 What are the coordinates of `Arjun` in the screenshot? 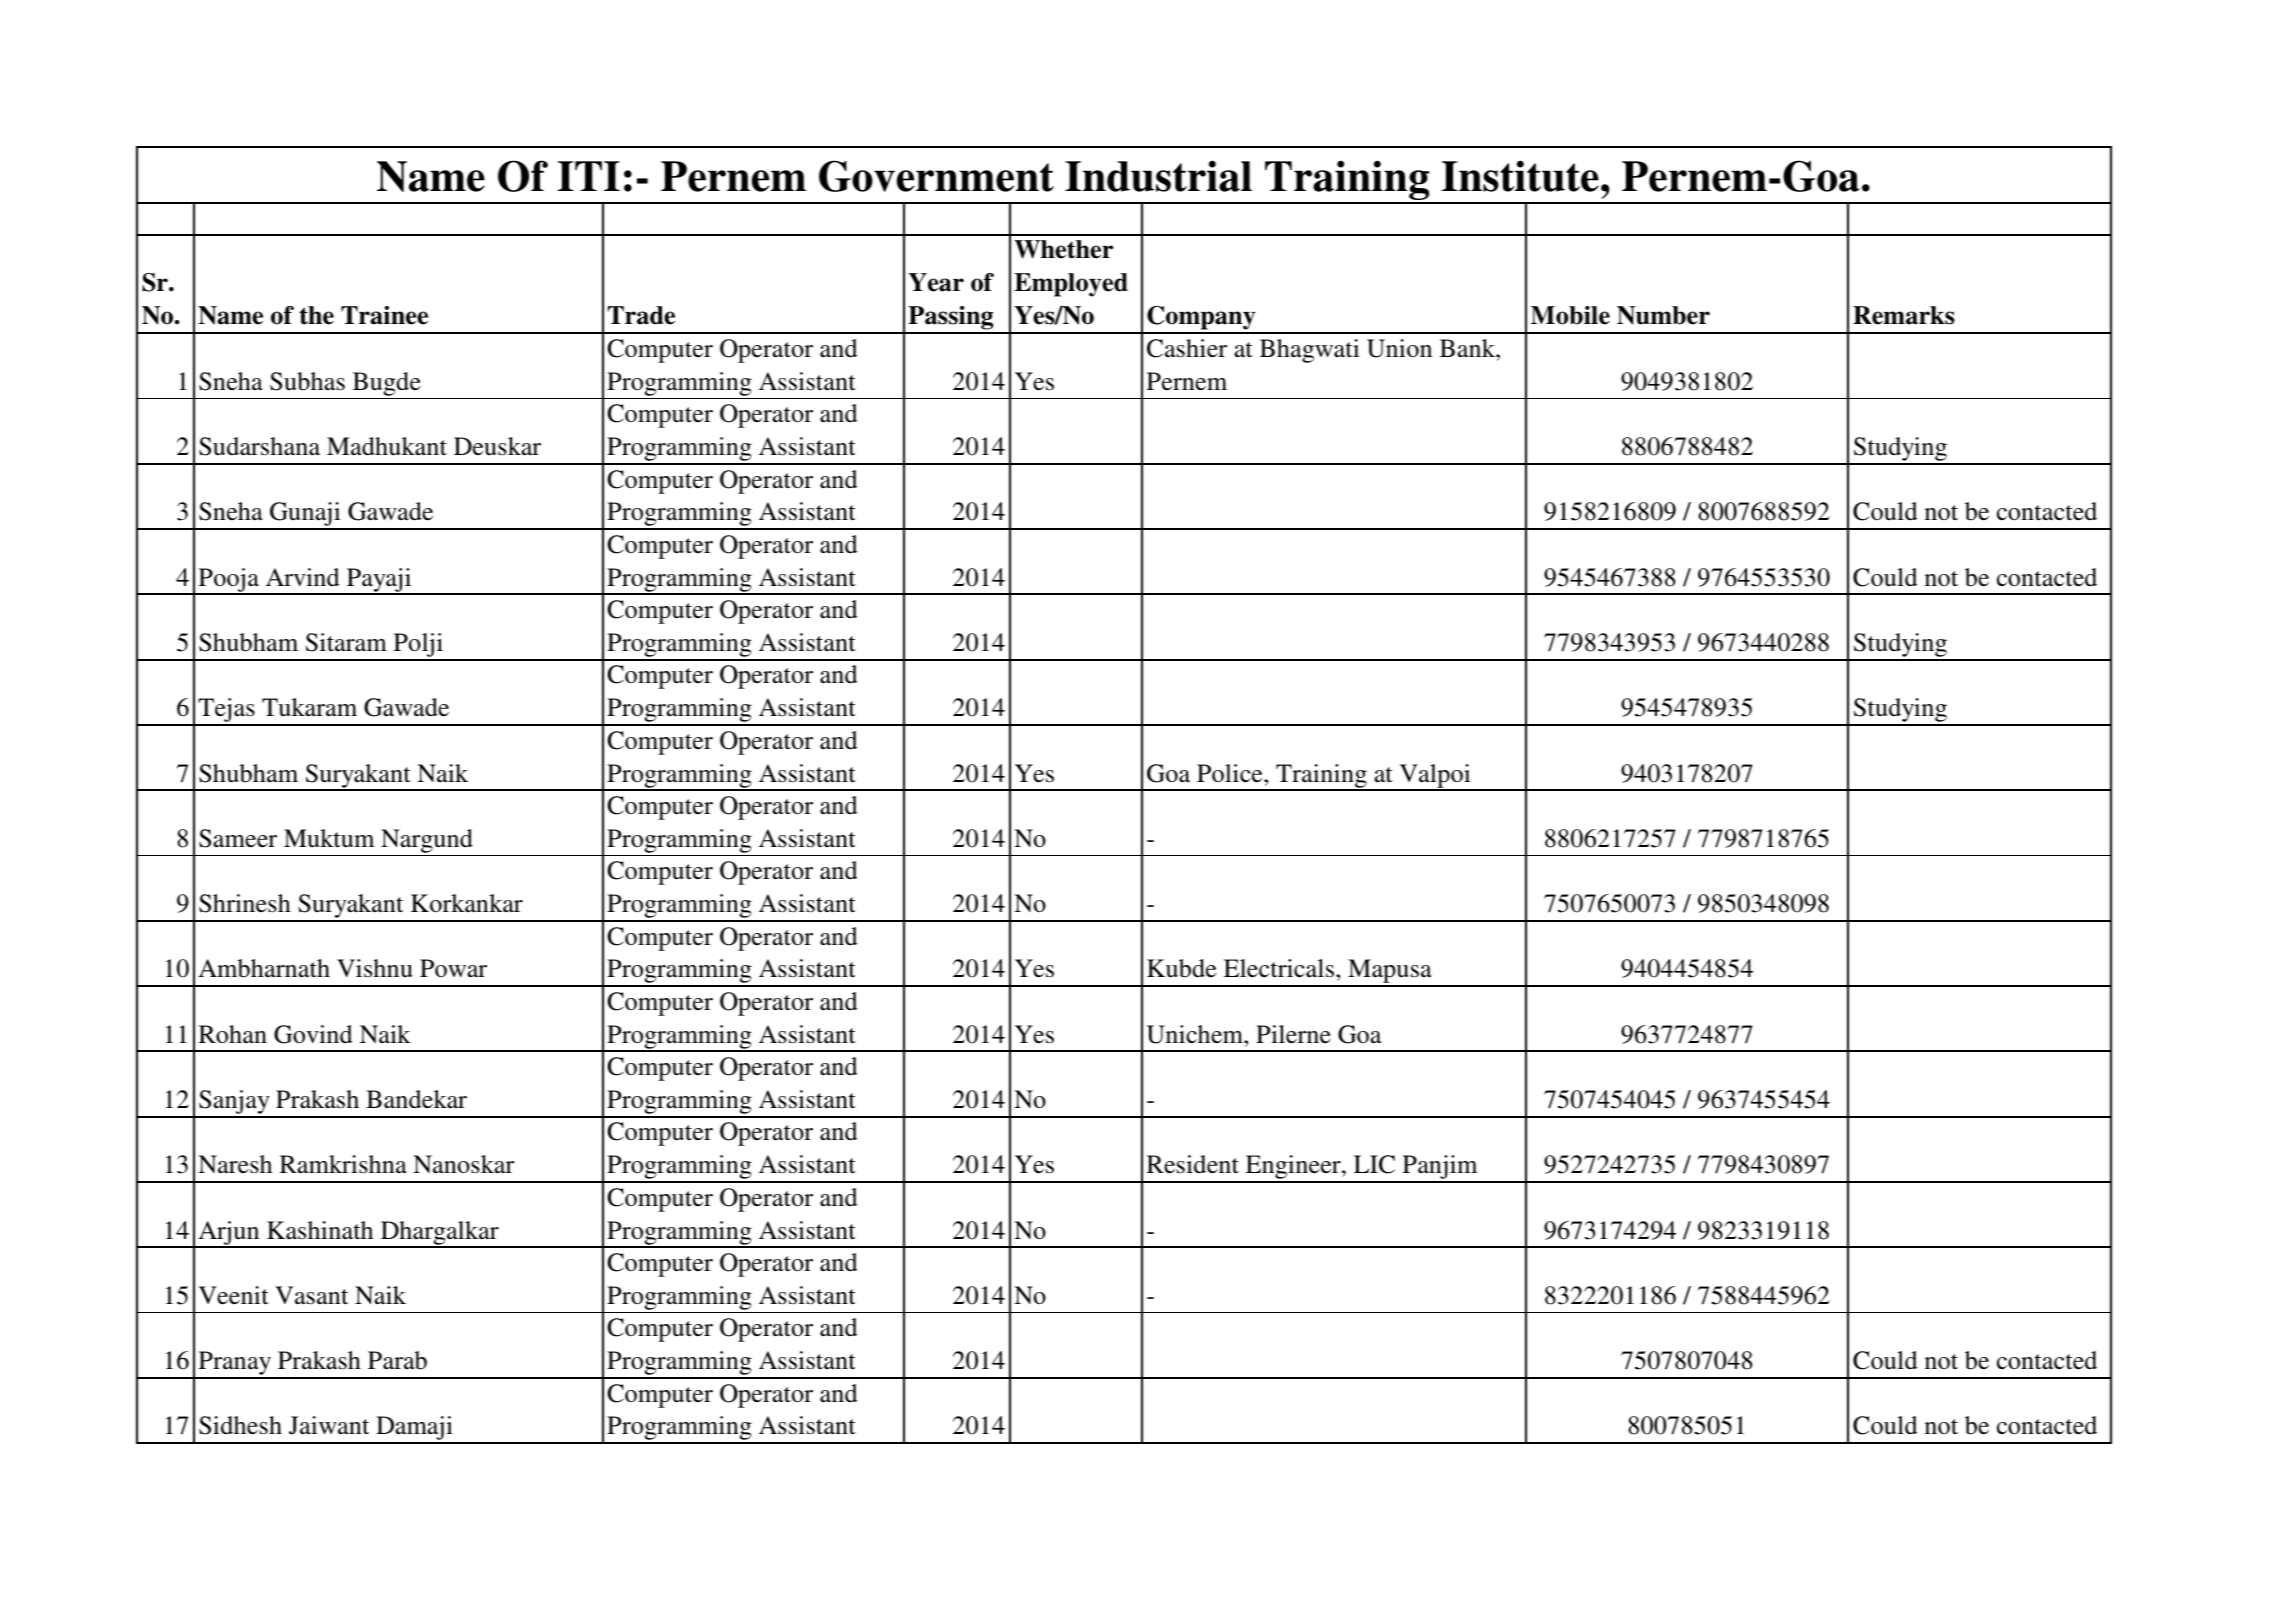 It's located at (229, 1234).
